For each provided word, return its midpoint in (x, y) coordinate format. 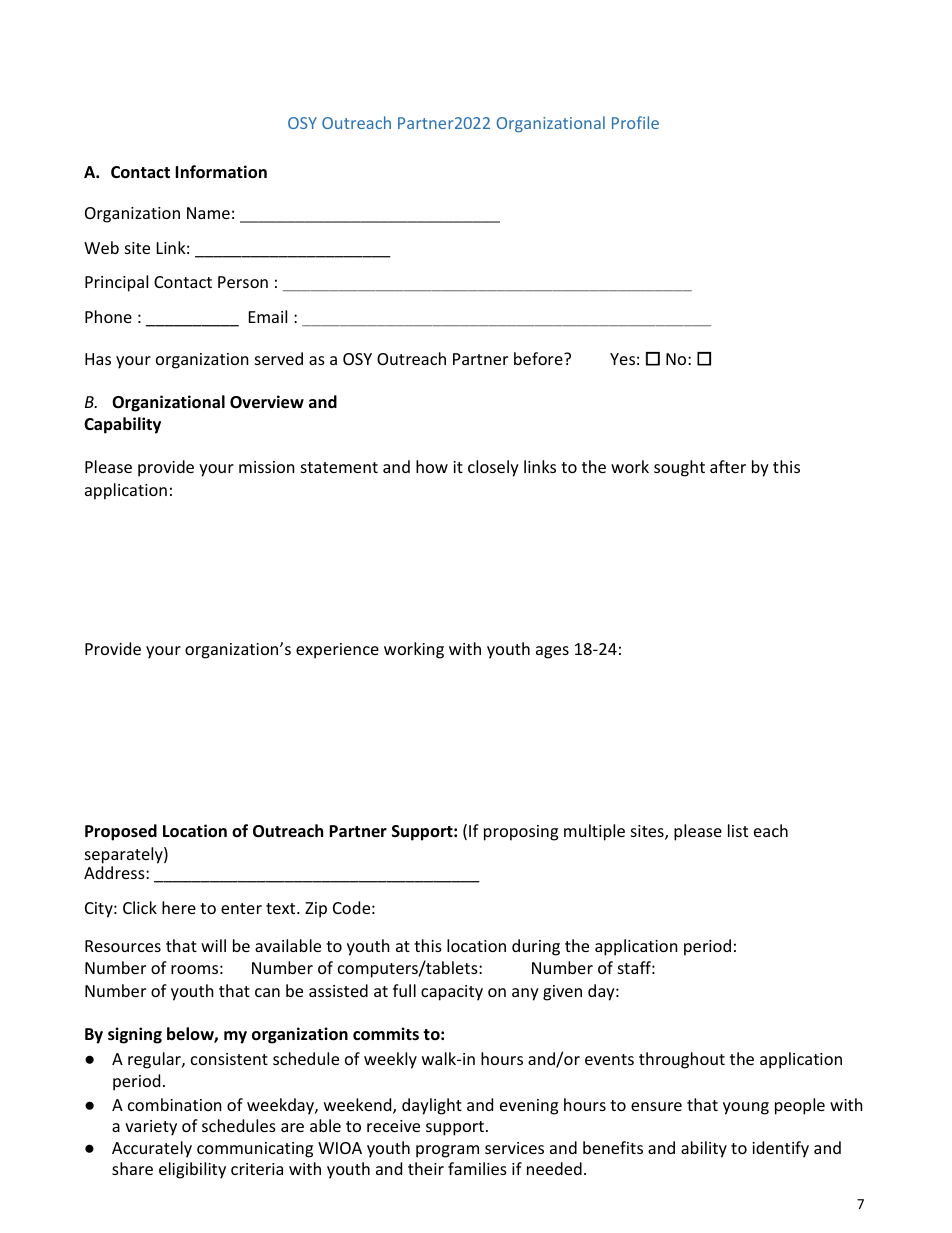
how (432, 466)
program (447, 1151)
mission (267, 467)
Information (221, 172)
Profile (635, 122)
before (539, 358)
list (738, 830)
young (746, 1108)
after (728, 466)
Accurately (152, 1149)
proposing (521, 833)
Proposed (121, 832)
